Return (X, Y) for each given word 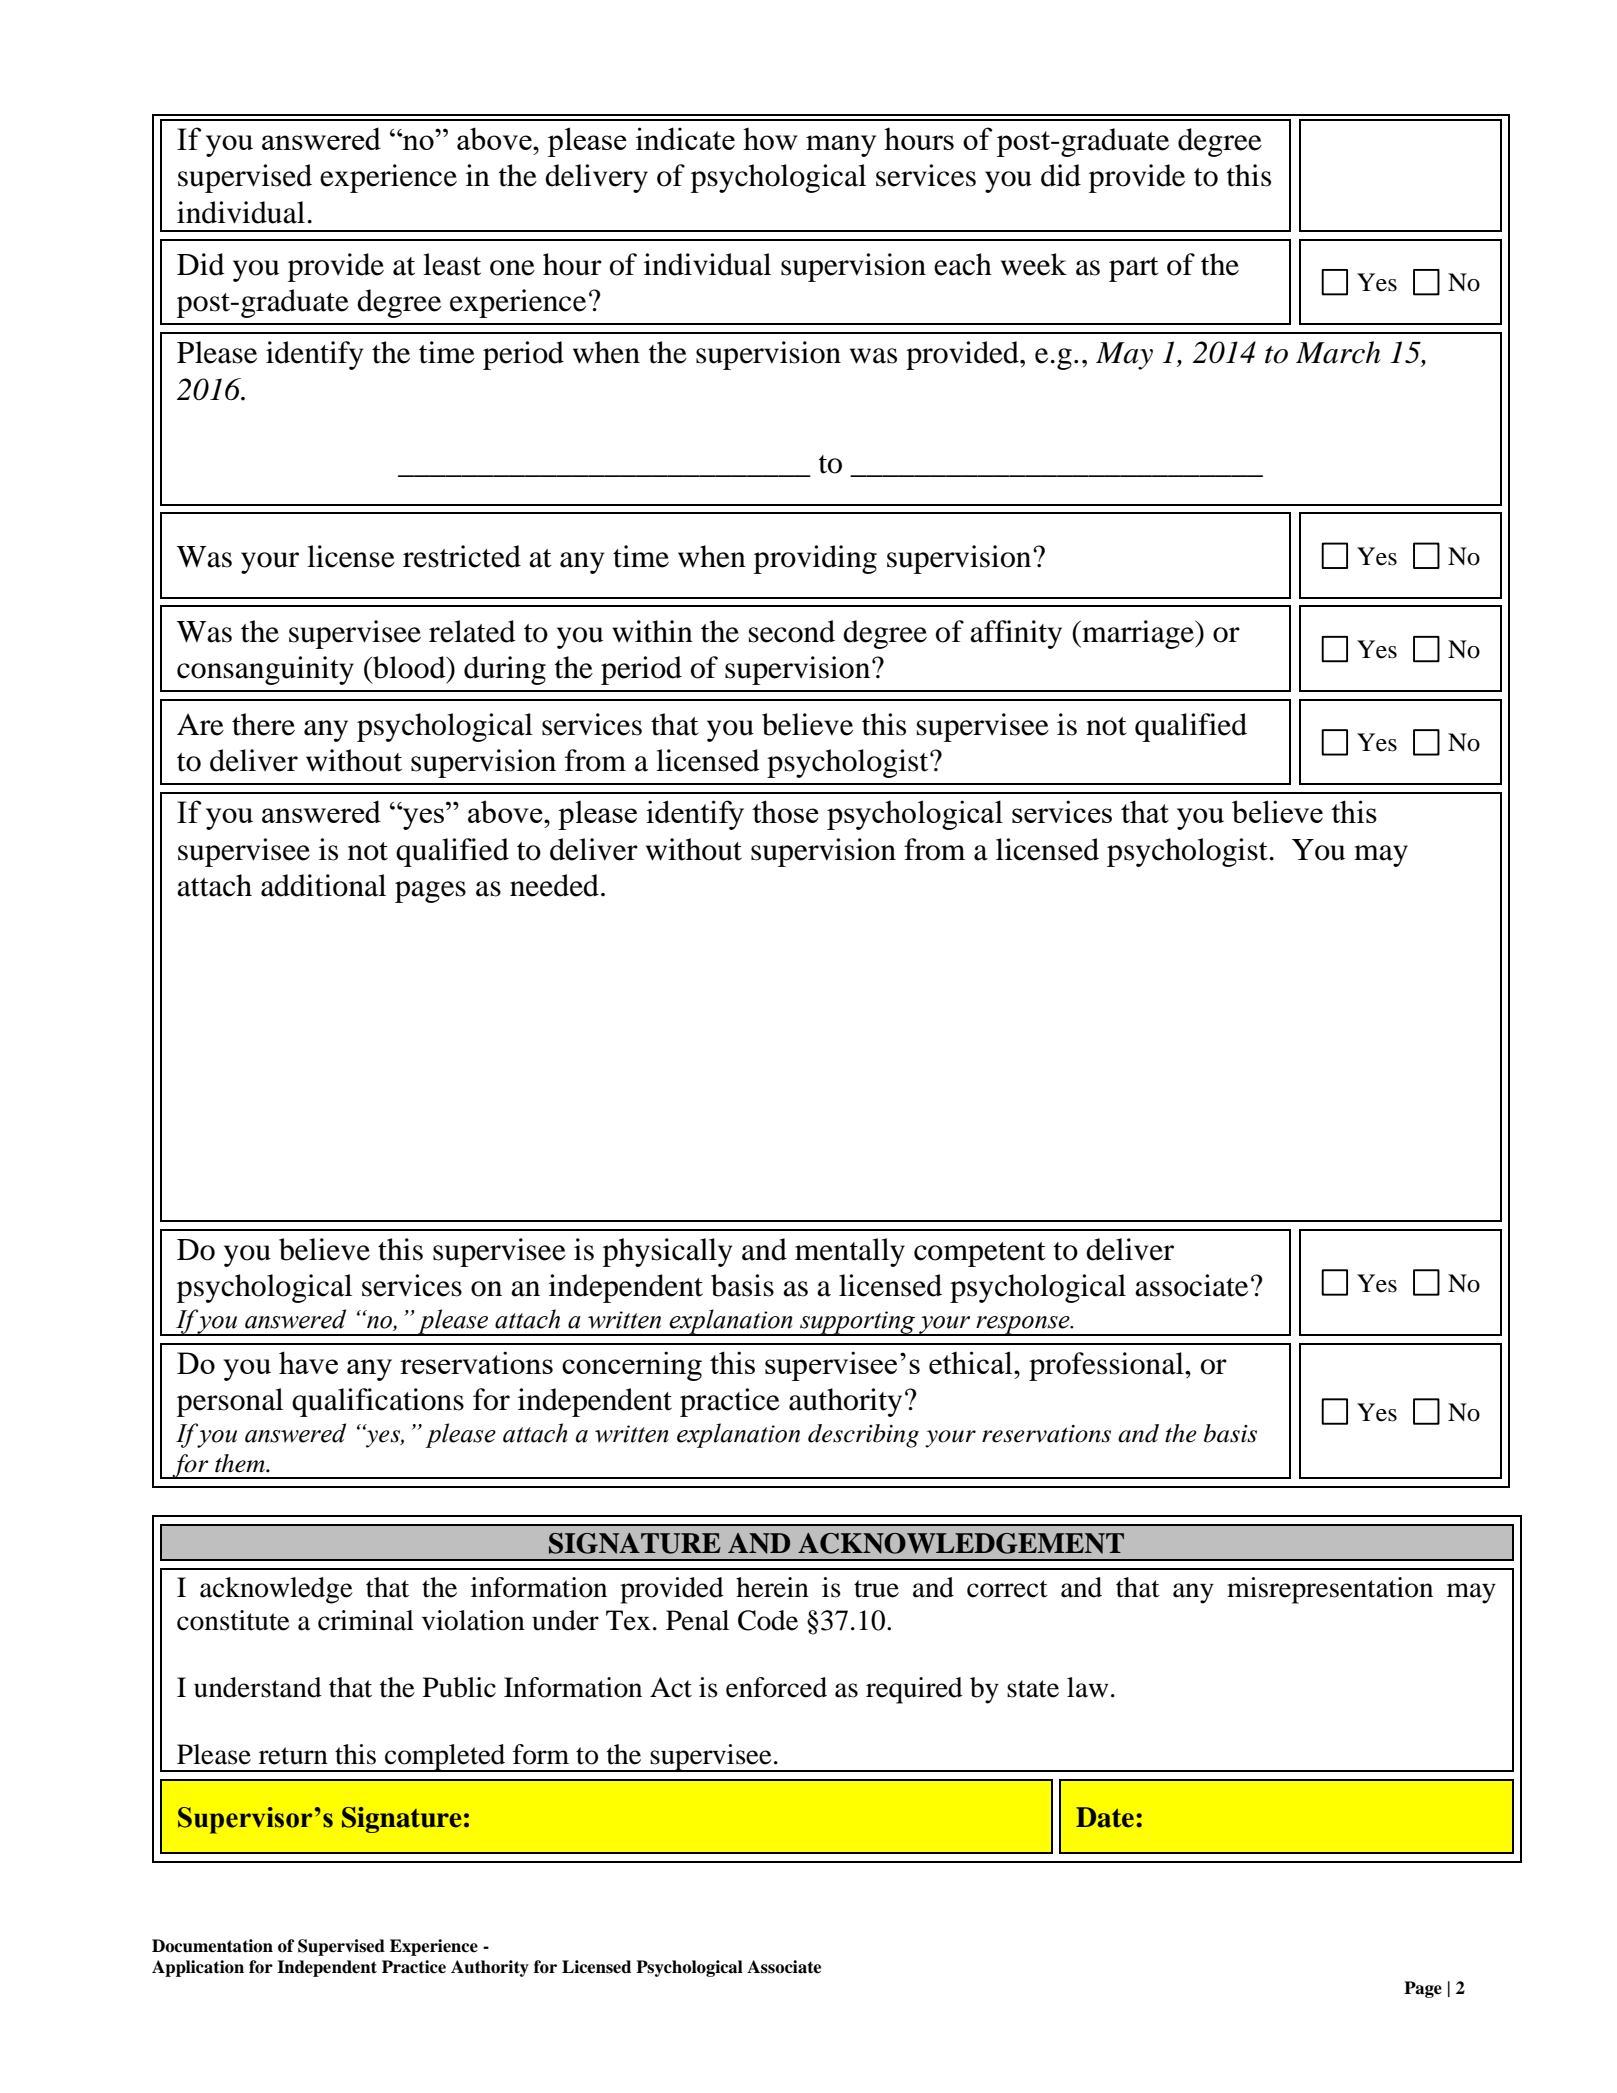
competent (980, 1254)
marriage (1138, 634)
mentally (850, 1252)
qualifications (378, 1402)
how (770, 138)
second (792, 631)
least (452, 264)
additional (323, 885)
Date (1105, 1817)
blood (409, 667)
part (1134, 269)
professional (1107, 1366)
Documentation (212, 1946)
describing (863, 1436)
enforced (776, 1687)
